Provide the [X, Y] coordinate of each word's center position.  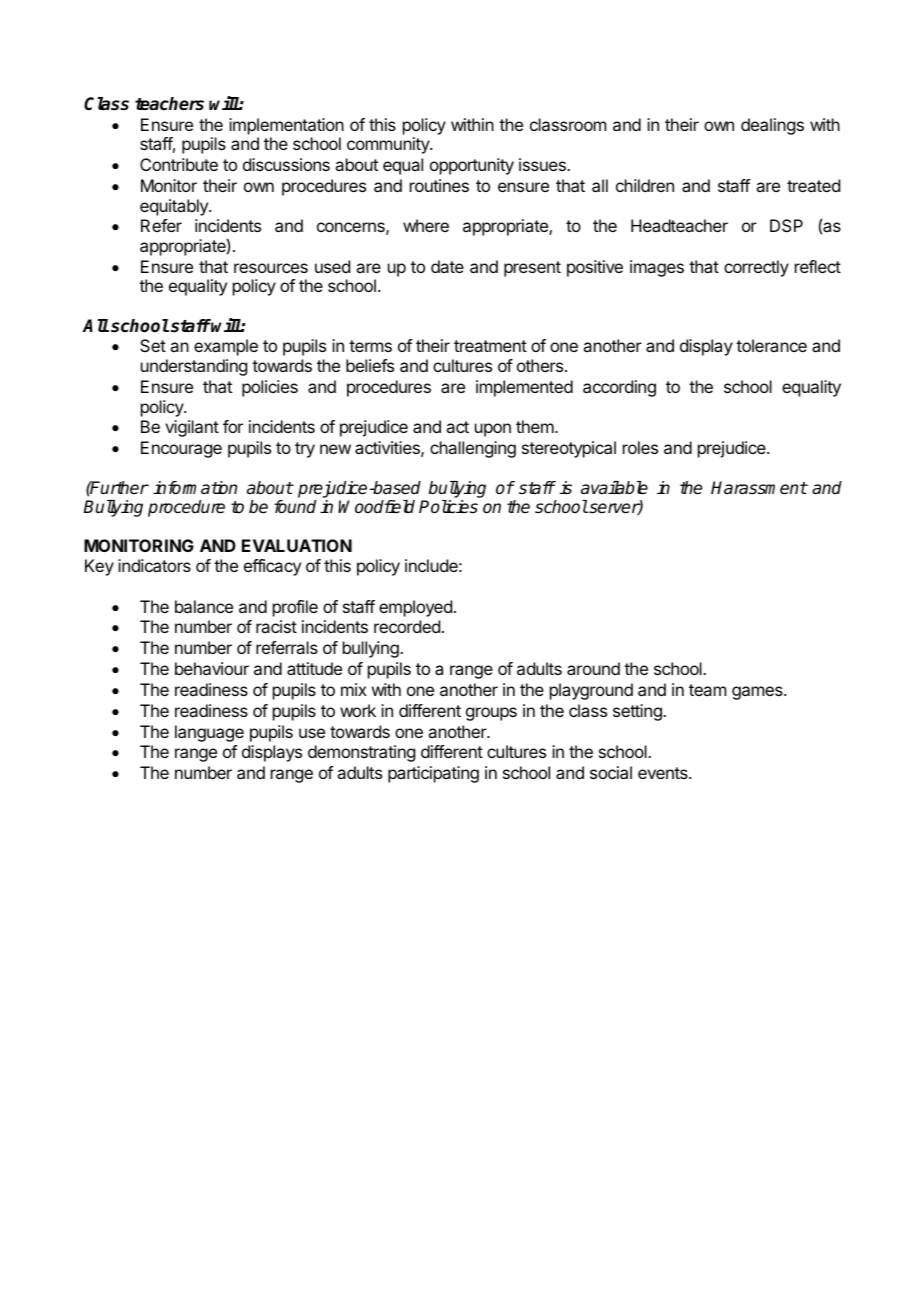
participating [433, 774]
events [664, 773]
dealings [772, 126]
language [209, 733]
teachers [169, 104]
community [389, 145]
